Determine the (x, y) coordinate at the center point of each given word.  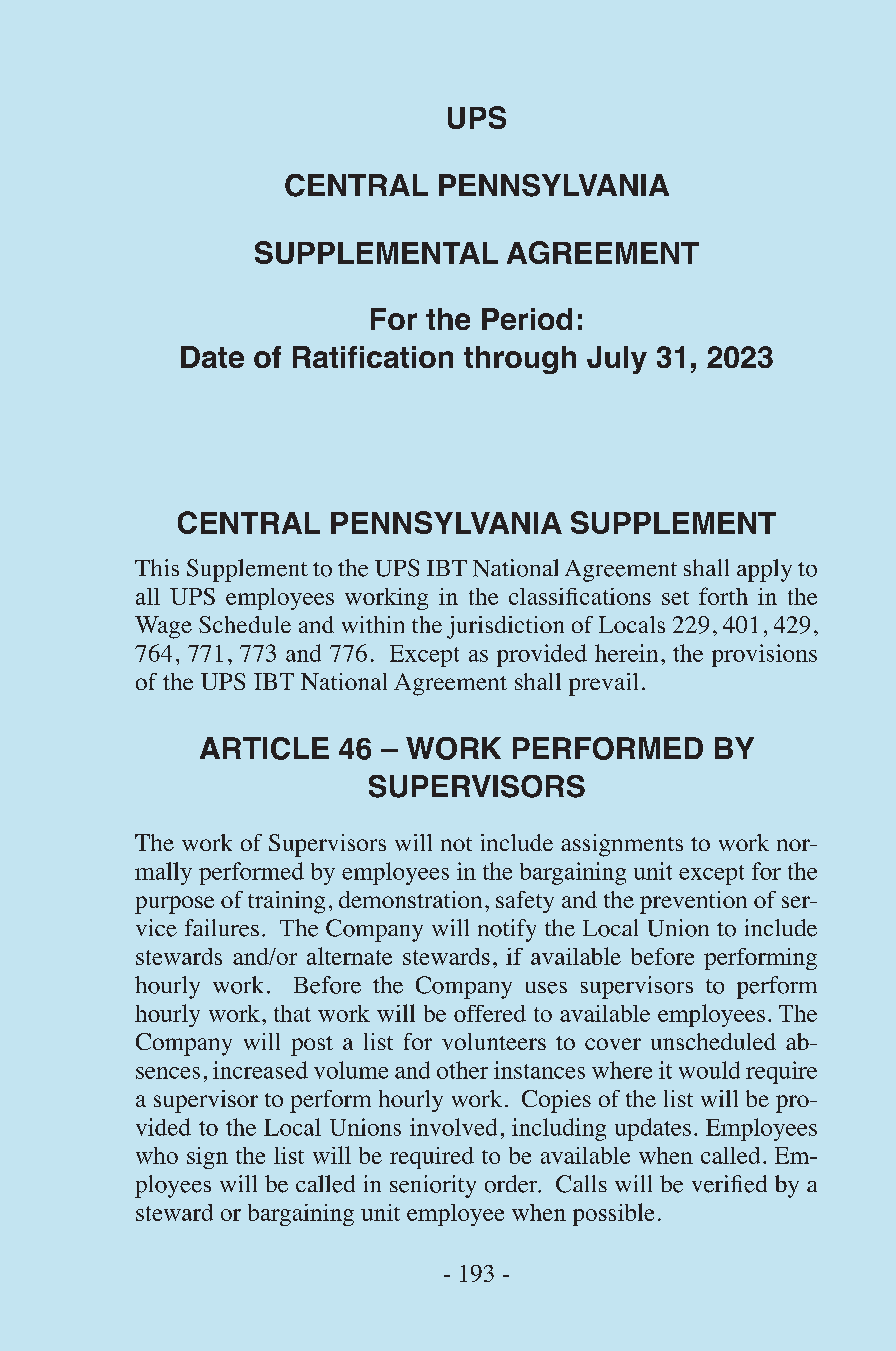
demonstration (410, 899)
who (157, 1155)
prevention (693, 902)
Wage (163, 627)
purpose (174, 905)
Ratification (373, 357)
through (520, 360)
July (617, 360)
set (675, 598)
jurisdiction (505, 627)
